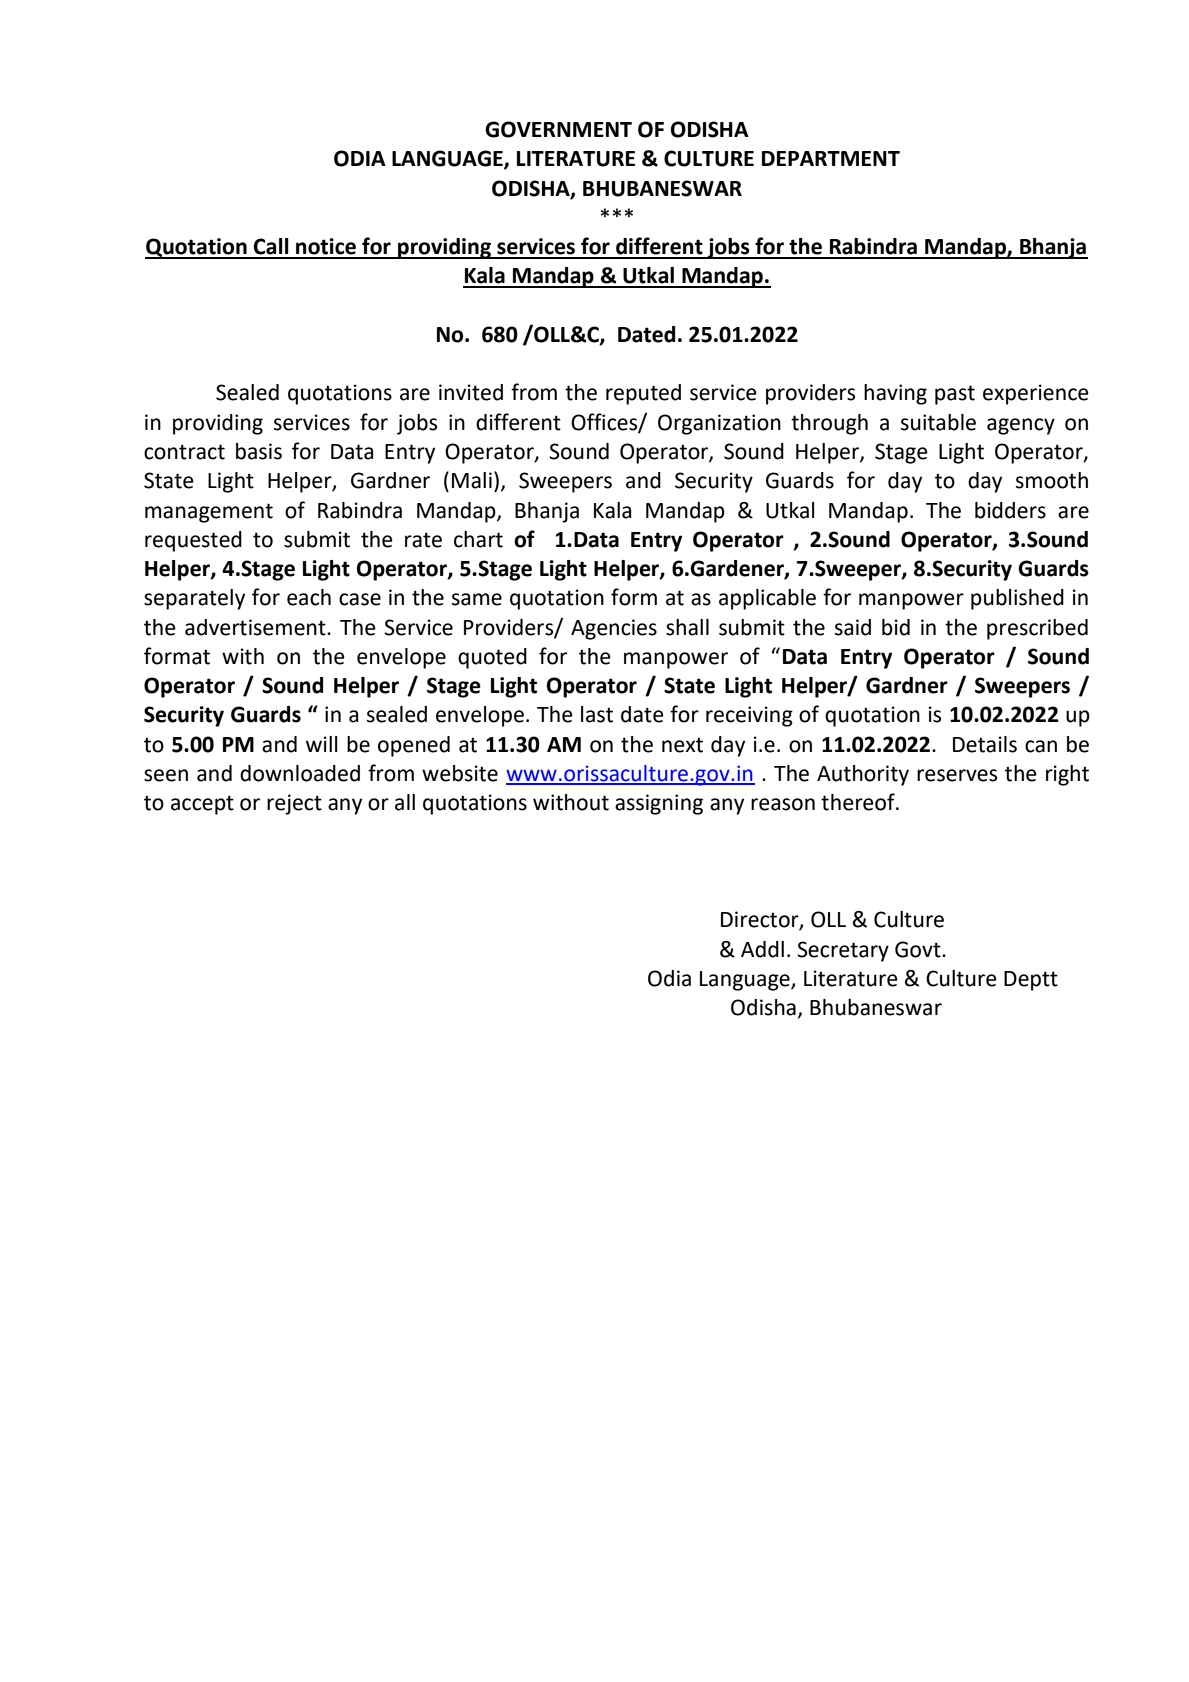 The height and width of the document is (1682, 1189). I want to click on GOVERNMENT, so click(558, 129).
